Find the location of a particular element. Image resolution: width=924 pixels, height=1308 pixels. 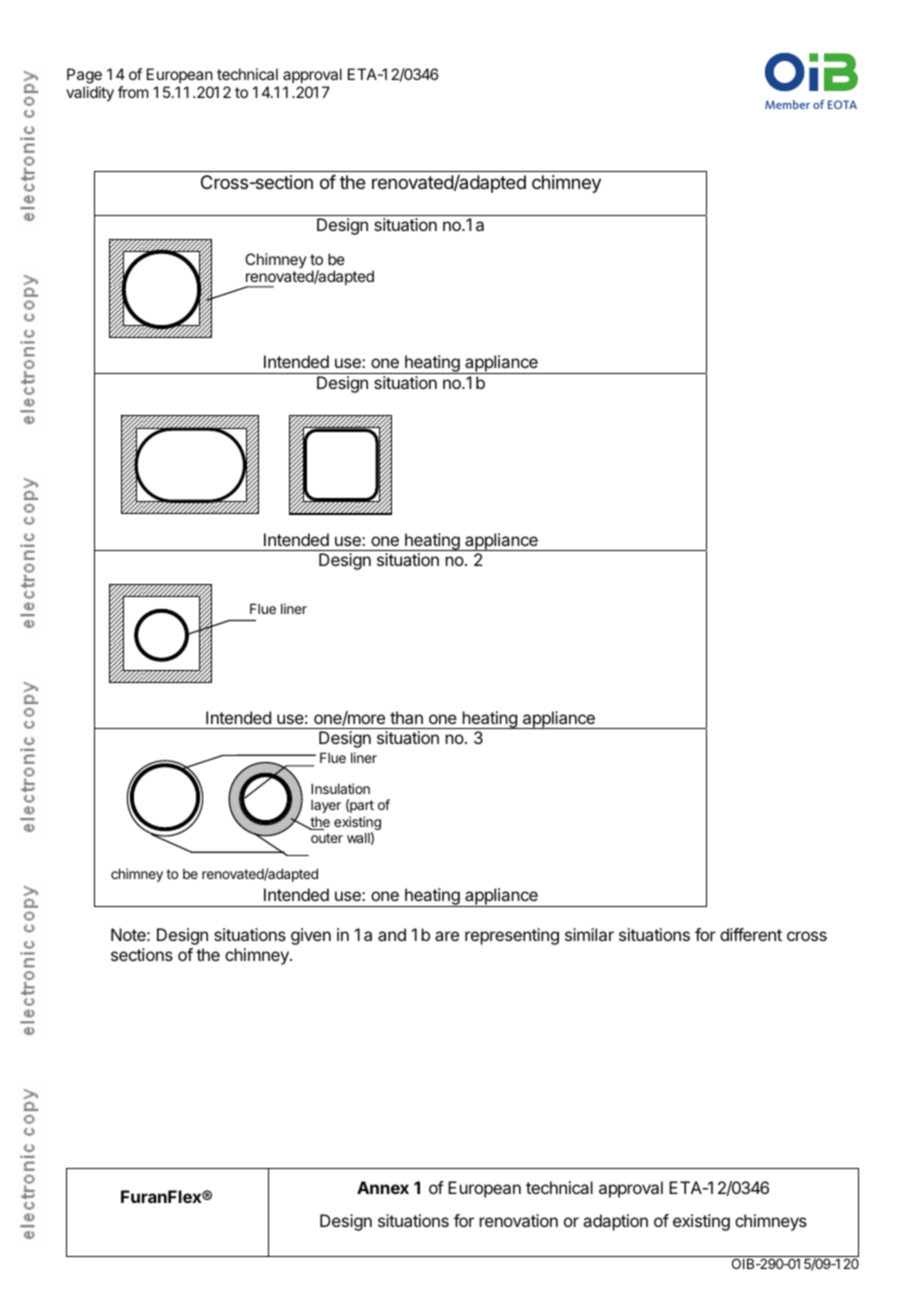

validity is located at coordinates (90, 94).
